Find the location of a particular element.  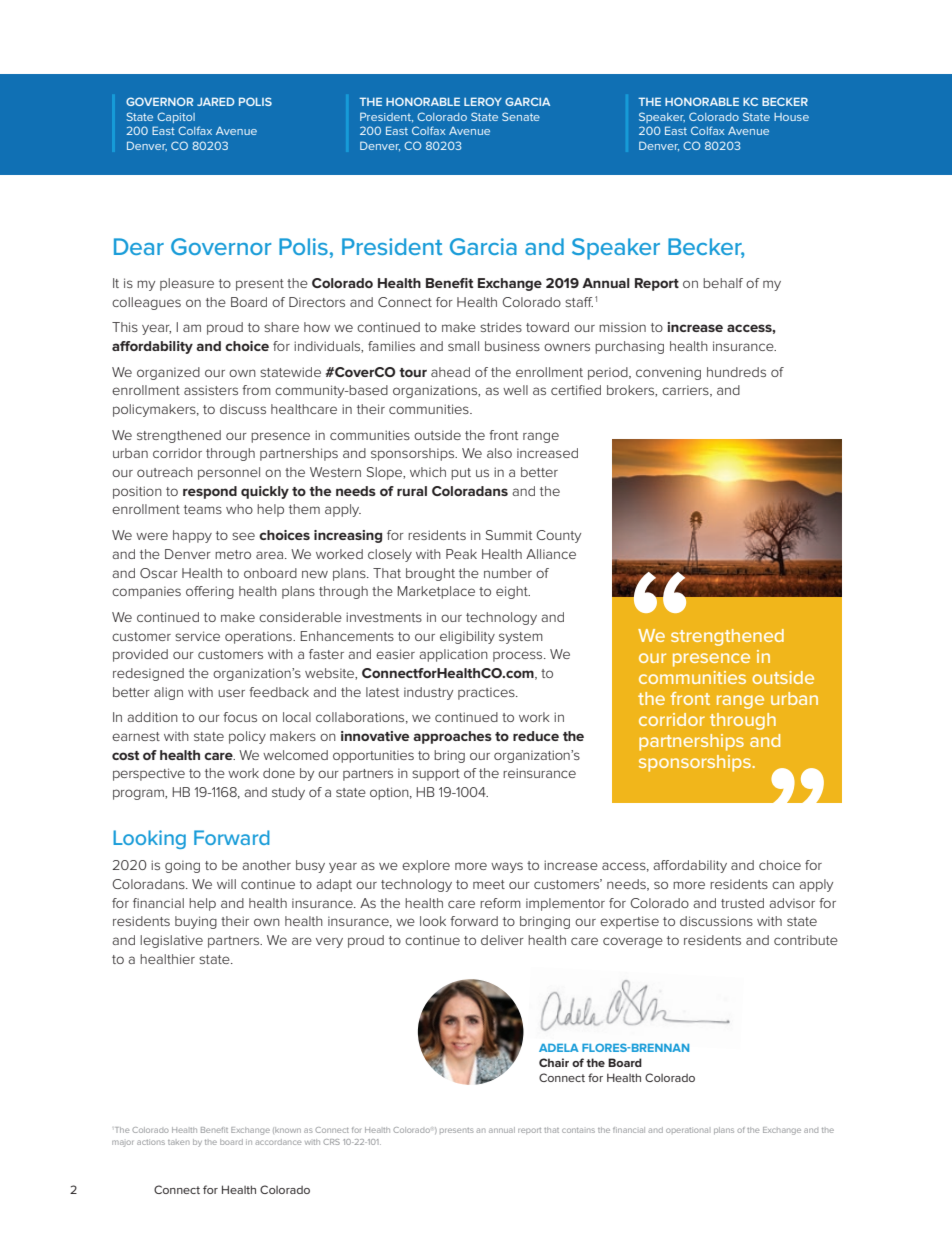

taken is located at coordinates (178, 1142).
